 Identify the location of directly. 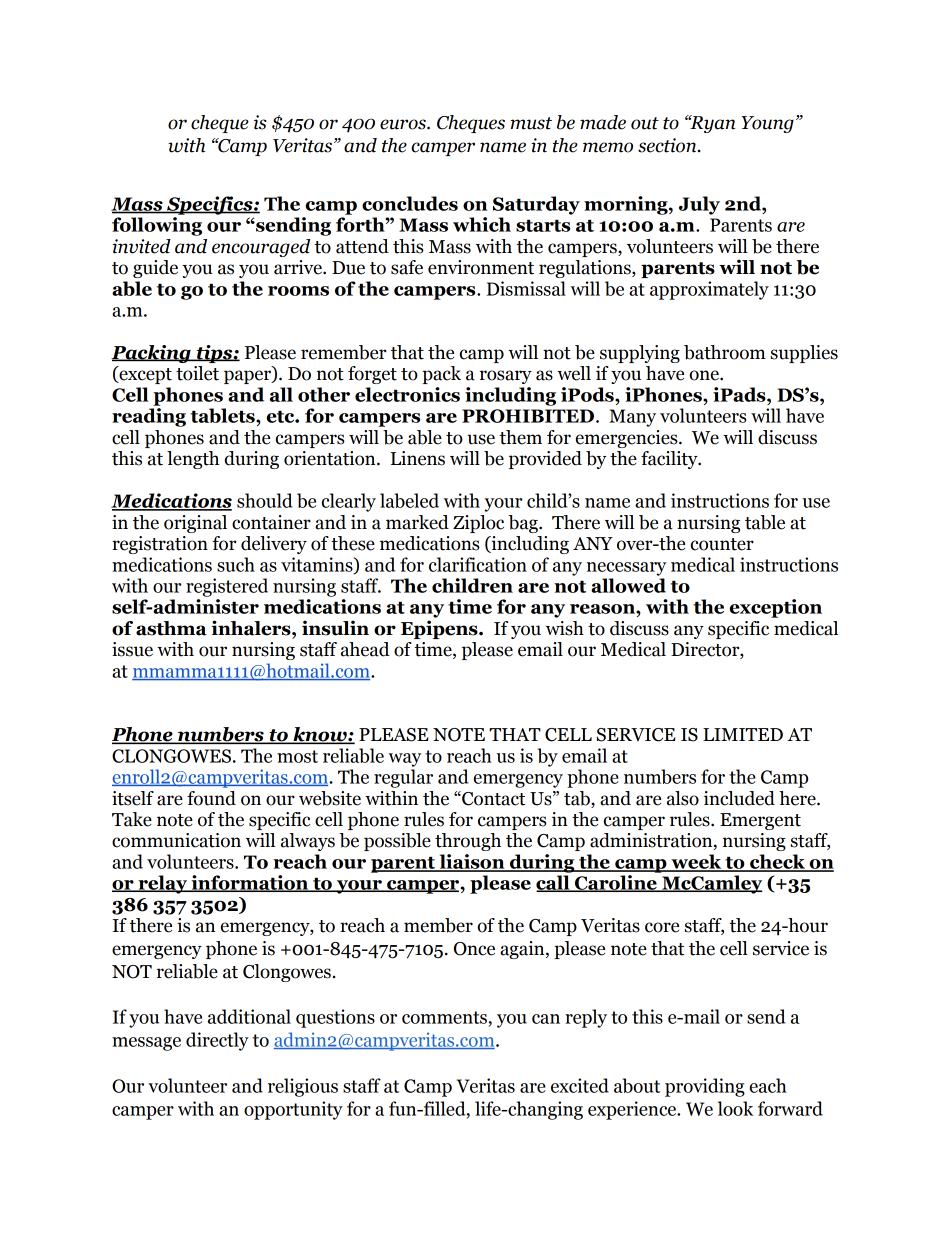
(217, 1041).
